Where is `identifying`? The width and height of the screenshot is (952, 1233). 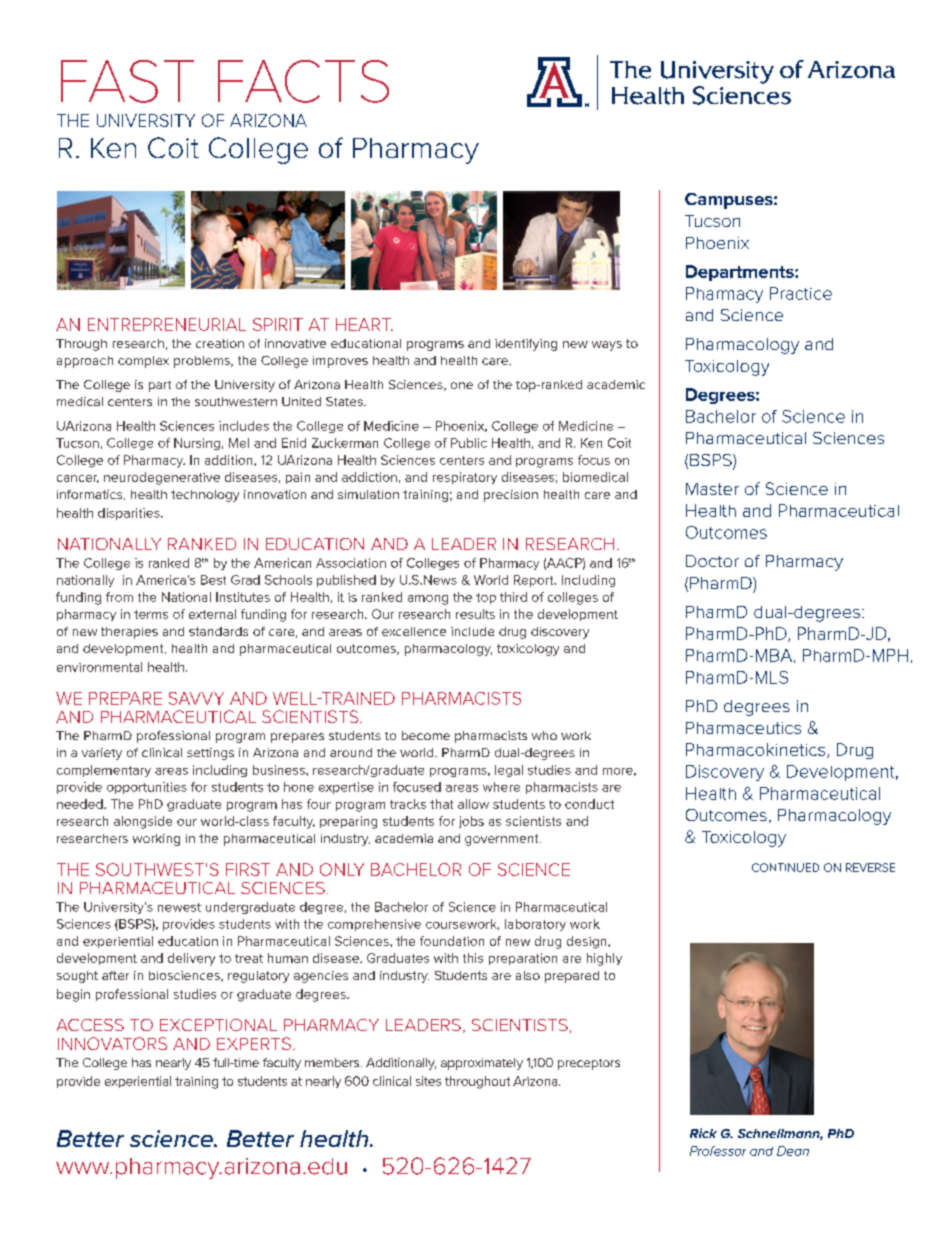 identifying is located at coordinates (526, 345).
